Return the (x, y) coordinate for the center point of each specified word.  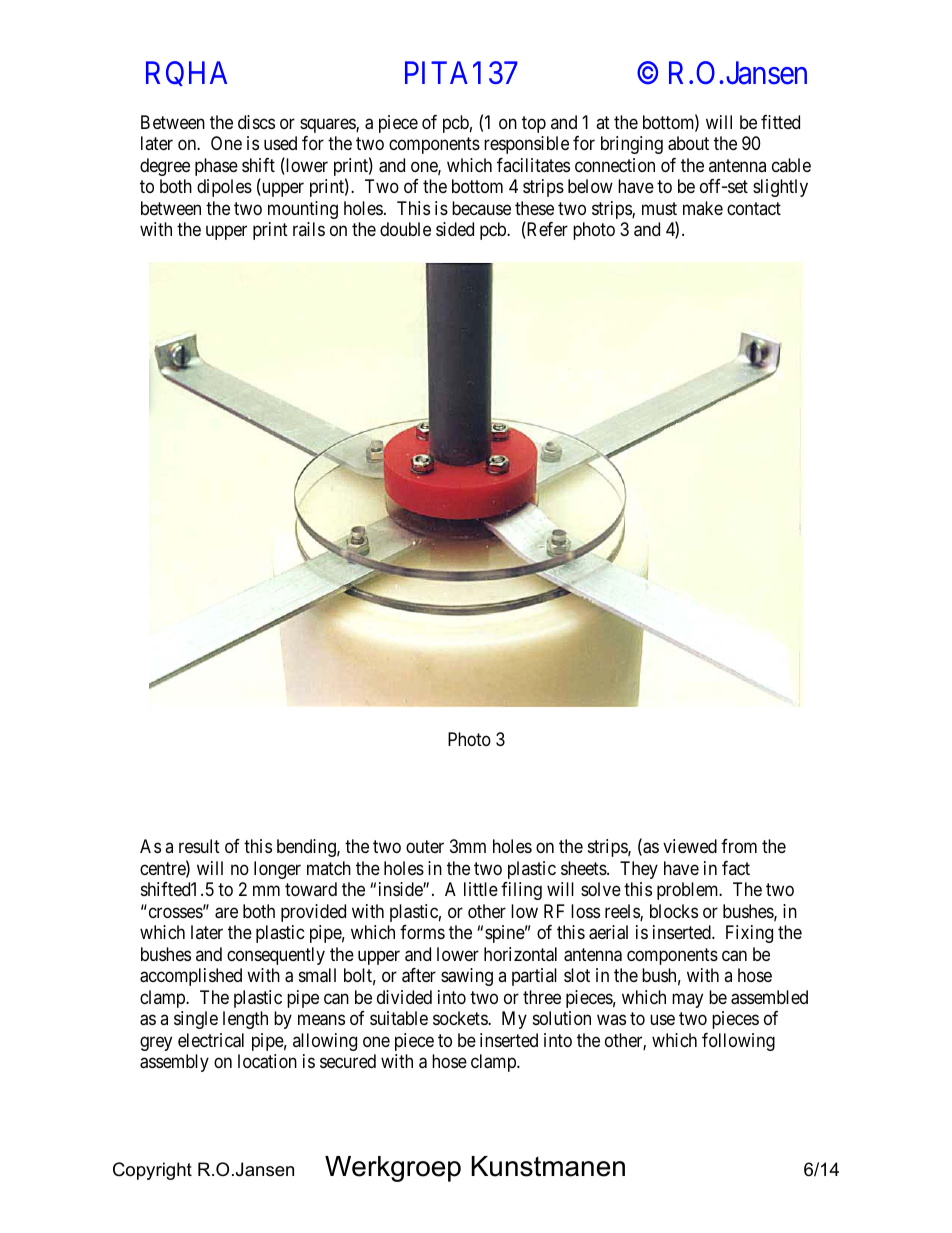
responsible (526, 145)
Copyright (152, 1171)
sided (455, 229)
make (703, 208)
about (688, 143)
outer (425, 847)
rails (309, 229)
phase (216, 167)
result (199, 846)
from (739, 846)
